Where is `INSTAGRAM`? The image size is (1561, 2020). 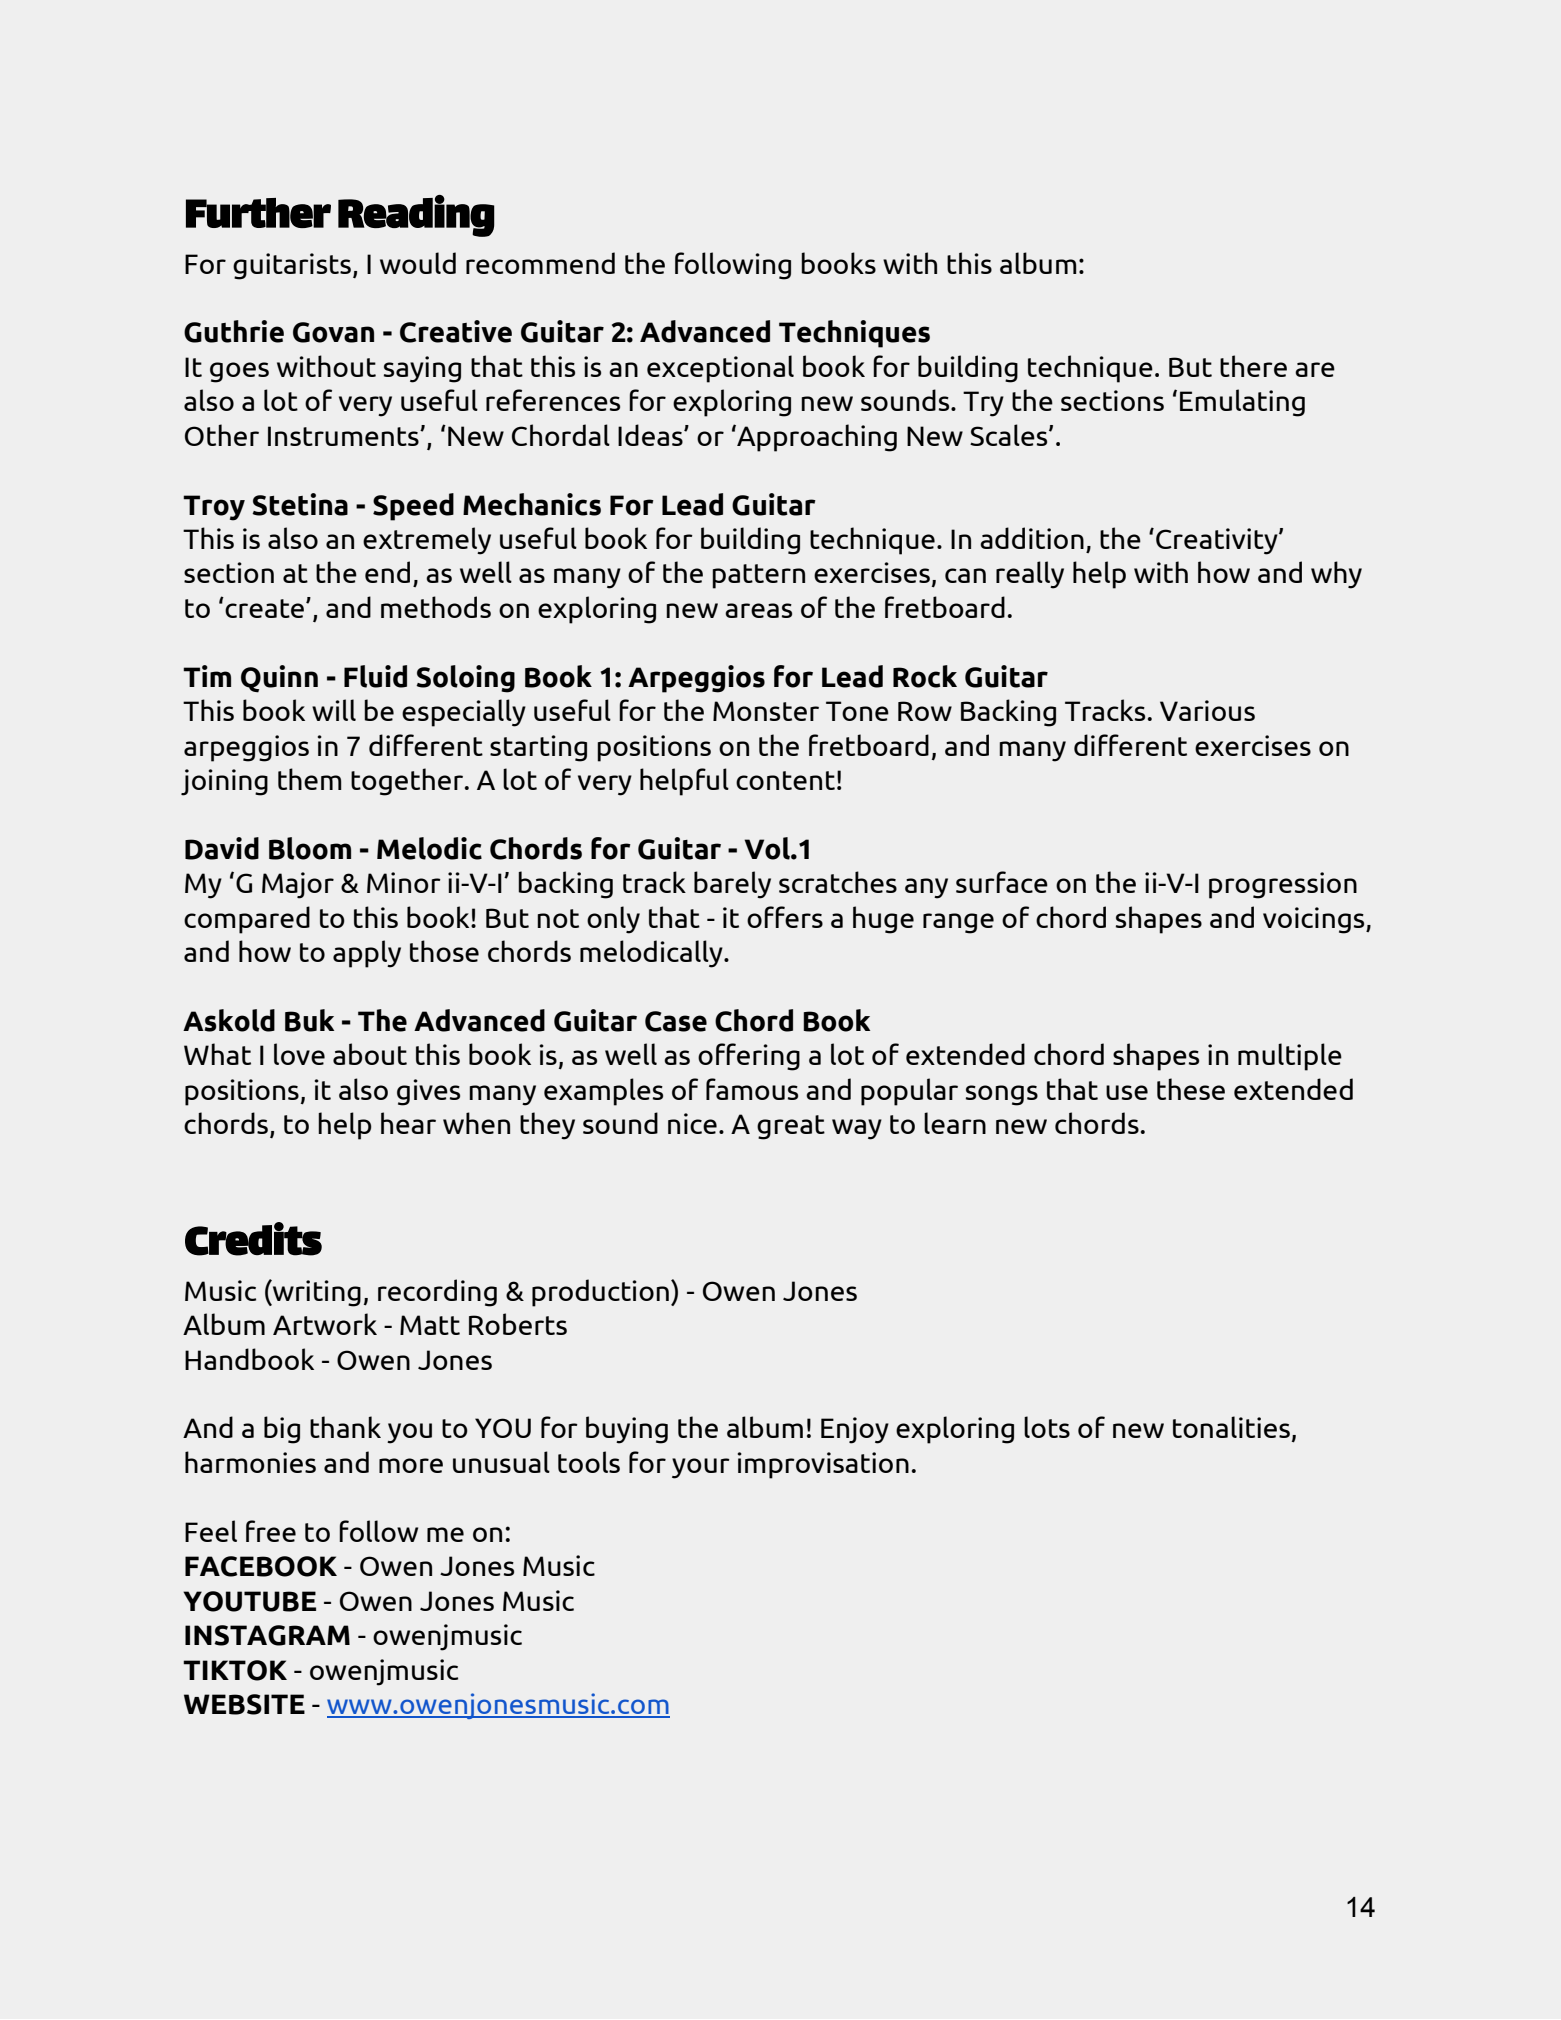 INSTAGRAM is located at coordinates (267, 1635).
